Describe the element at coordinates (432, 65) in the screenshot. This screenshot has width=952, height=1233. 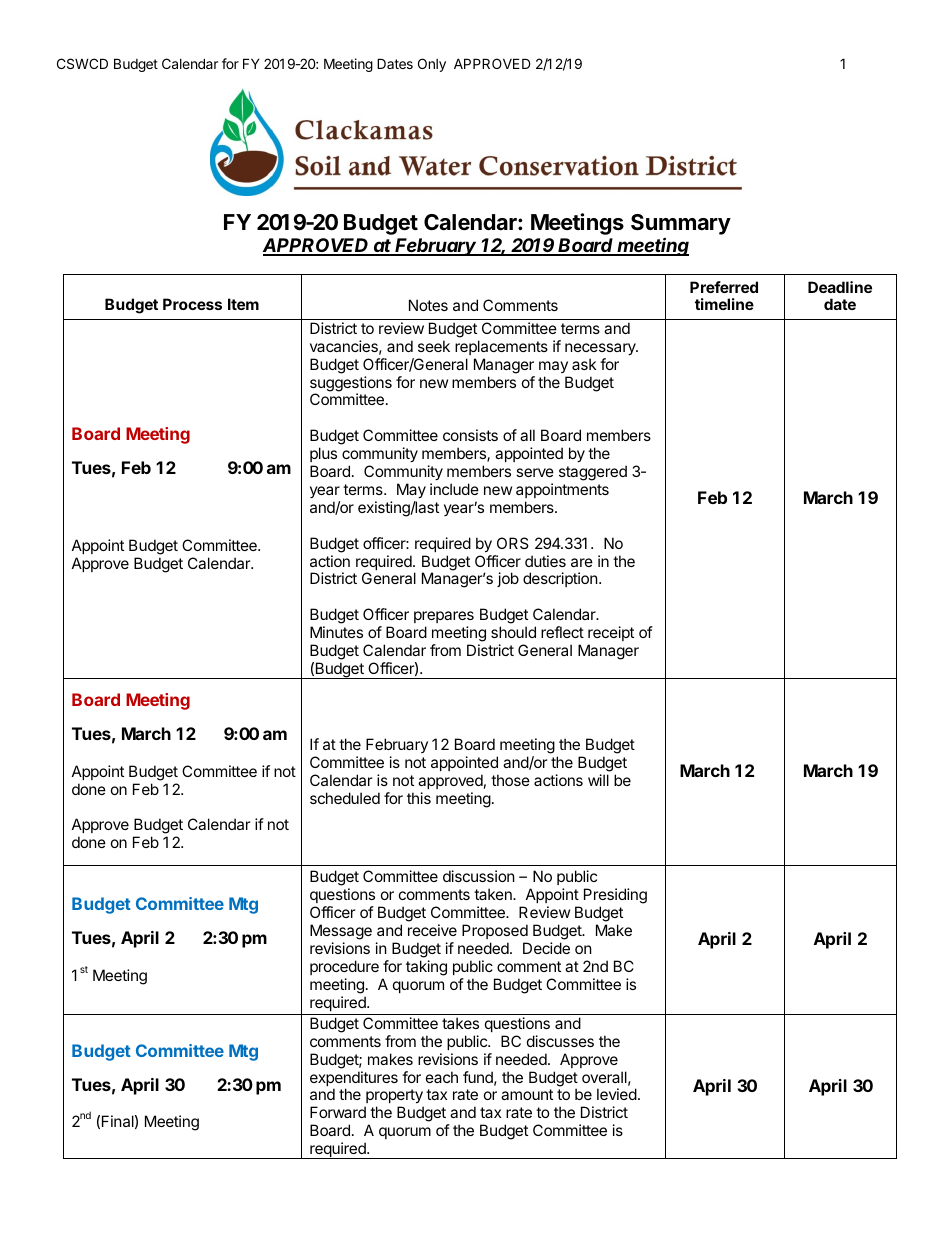
I see `Only` at that location.
